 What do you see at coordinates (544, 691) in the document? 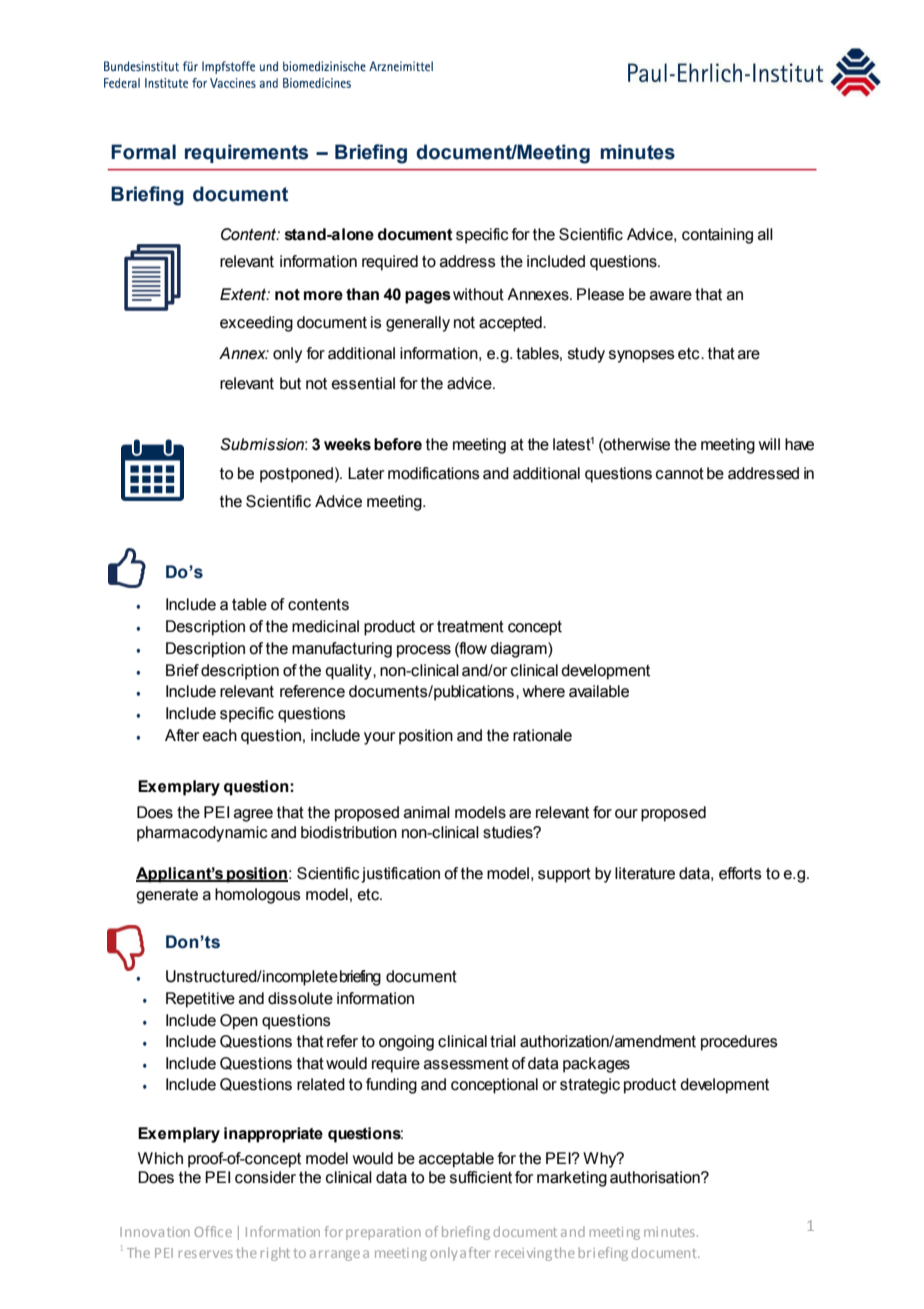
I see `where` at bounding box center [544, 691].
